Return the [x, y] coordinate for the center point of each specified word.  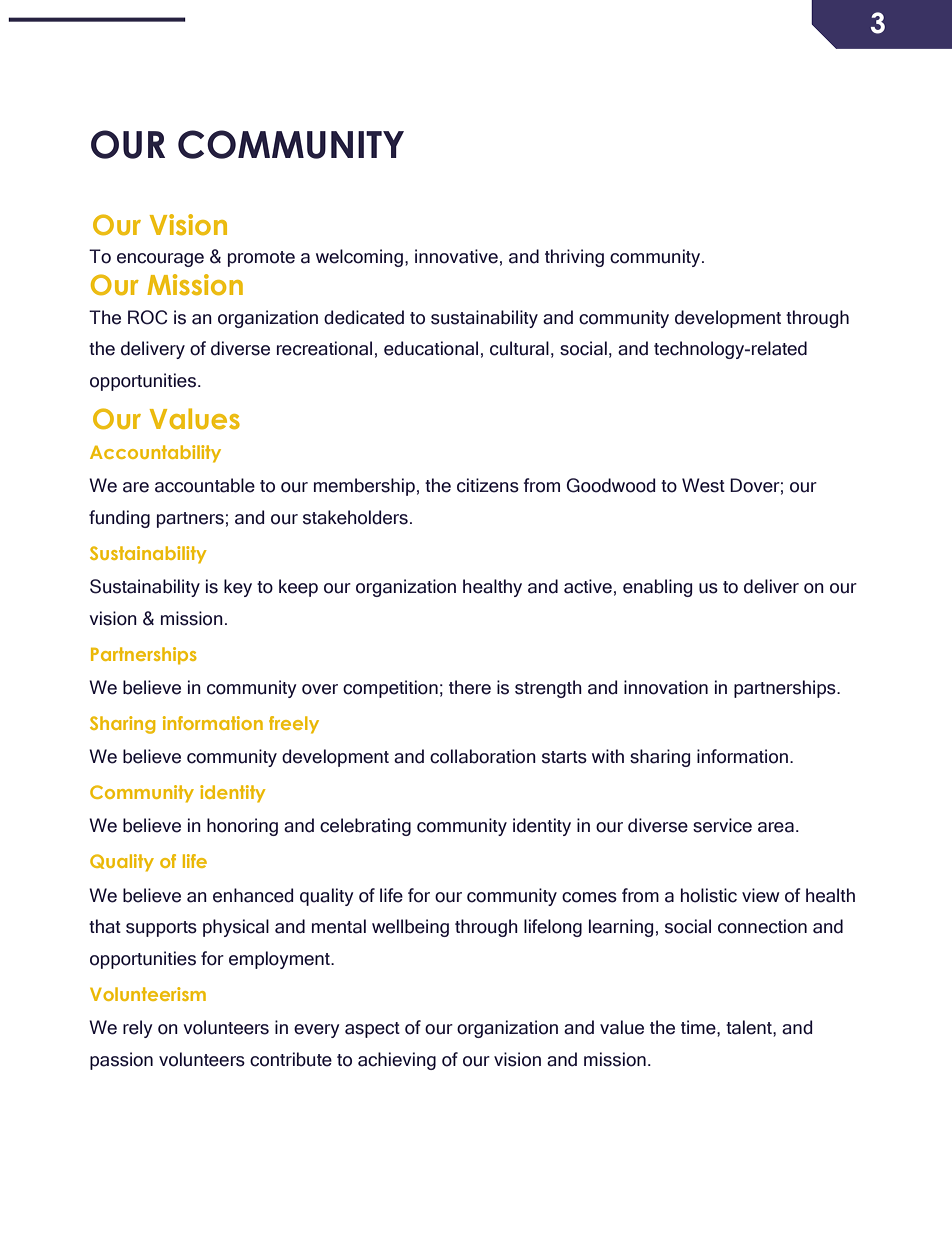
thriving [574, 258]
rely [138, 1029]
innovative [456, 256]
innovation [666, 687]
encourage [160, 260]
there [470, 687]
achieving [397, 1061]
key [238, 588]
